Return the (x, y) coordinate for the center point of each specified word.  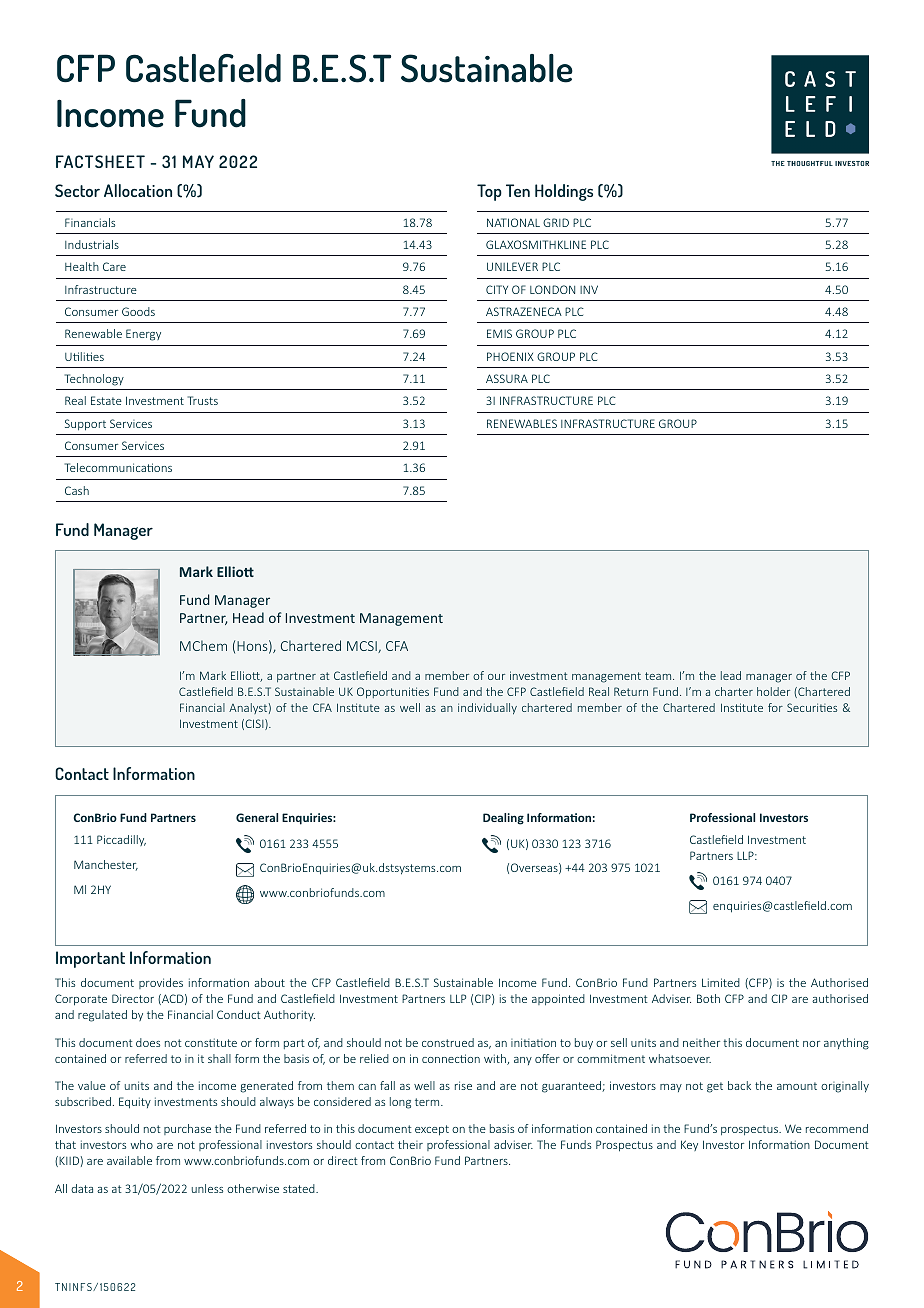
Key (689, 1145)
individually (487, 709)
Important (90, 959)
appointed (558, 999)
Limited (721, 982)
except (432, 1130)
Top (489, 192)
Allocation (138, 190)
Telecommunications (118, 467)
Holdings (564, 192)
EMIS (499, 333)
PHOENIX (510, 356)
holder (773, 691)
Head (248, 617)
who (142, 1144)
